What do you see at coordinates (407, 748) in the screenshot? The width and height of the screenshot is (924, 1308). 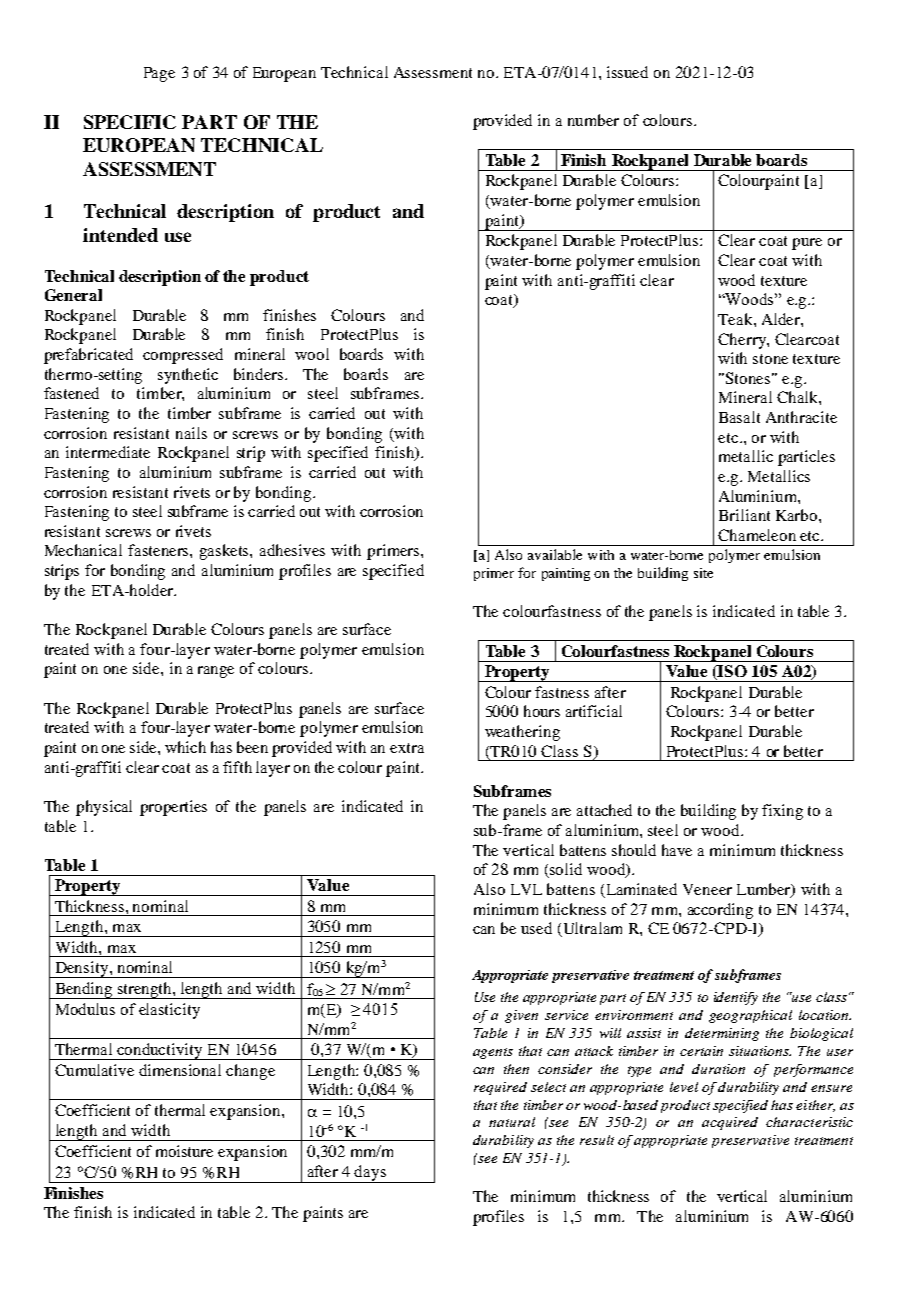 I see `extra` at bounding box center [407, 748].
